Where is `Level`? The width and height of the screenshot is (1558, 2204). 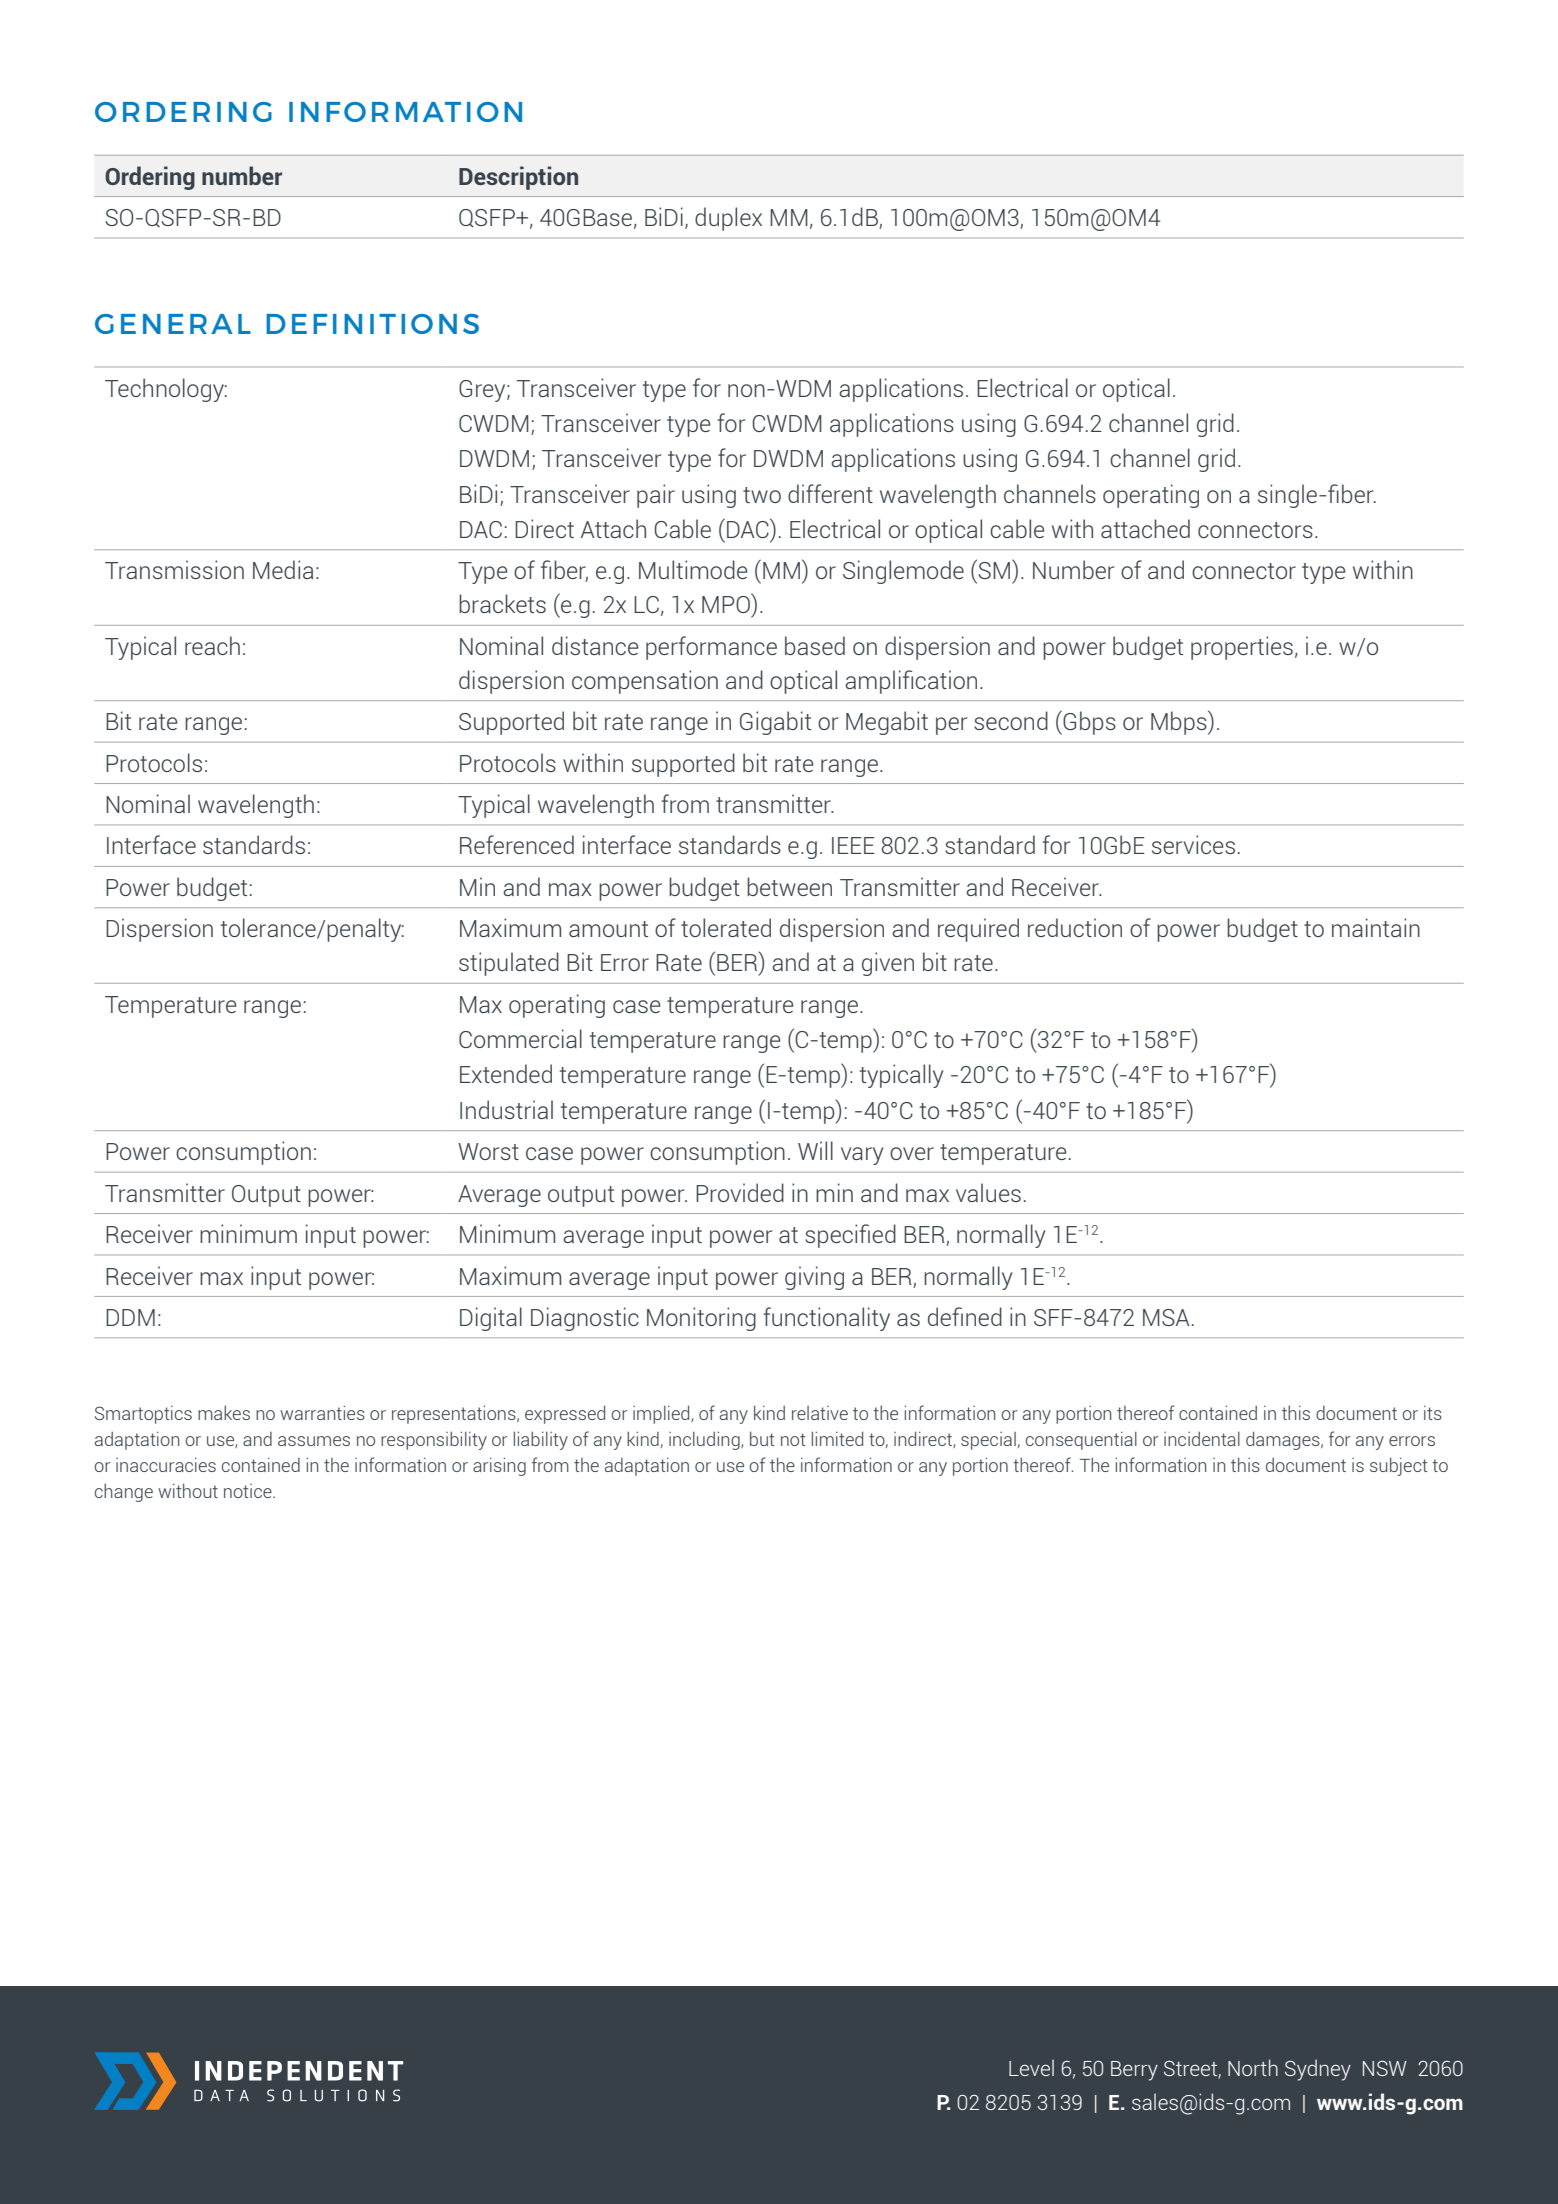
Level is located at coordinates (1031, 2067).
